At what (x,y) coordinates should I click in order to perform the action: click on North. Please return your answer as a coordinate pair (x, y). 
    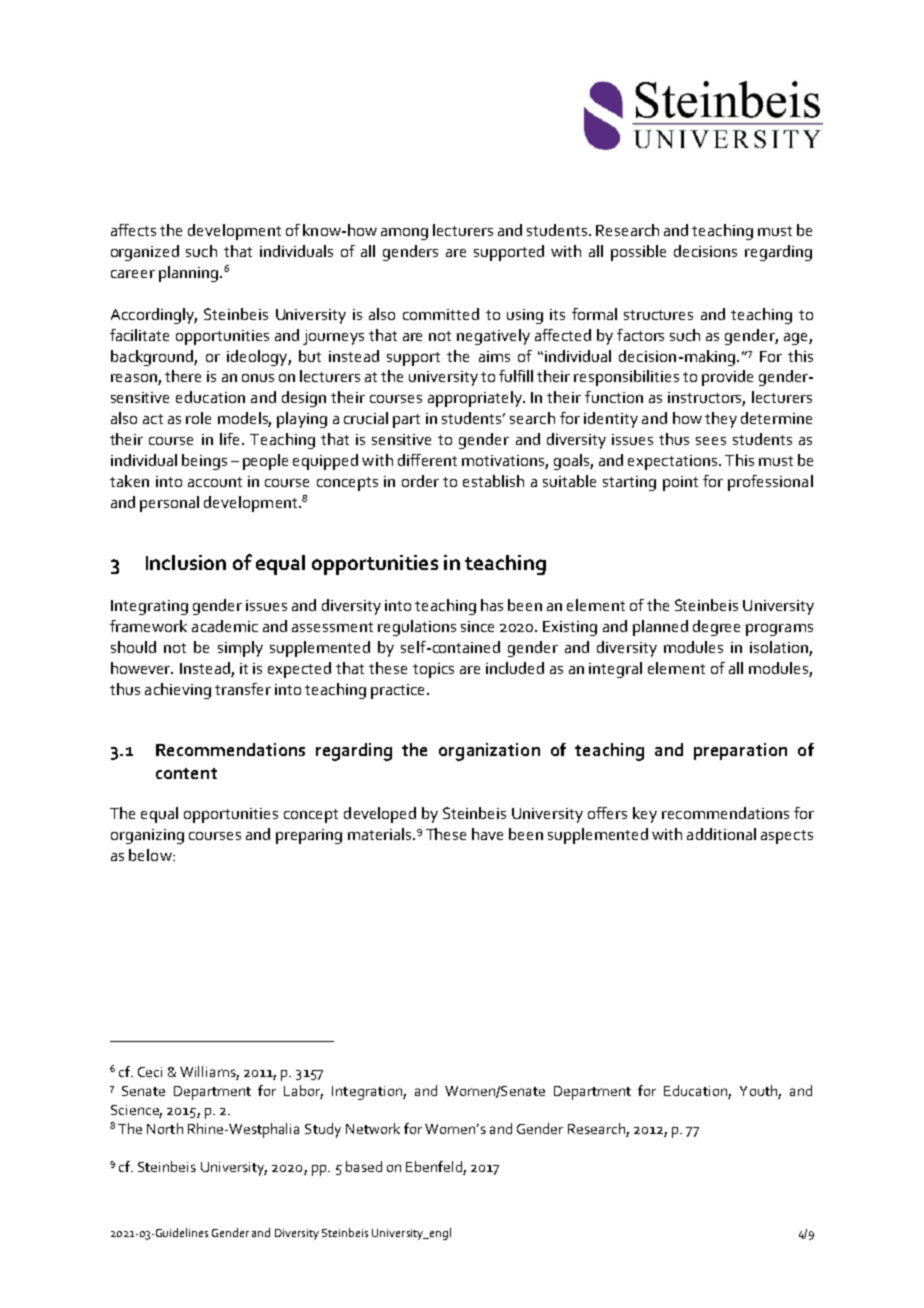
    Looking at the image, I should click on (165, 1128).
